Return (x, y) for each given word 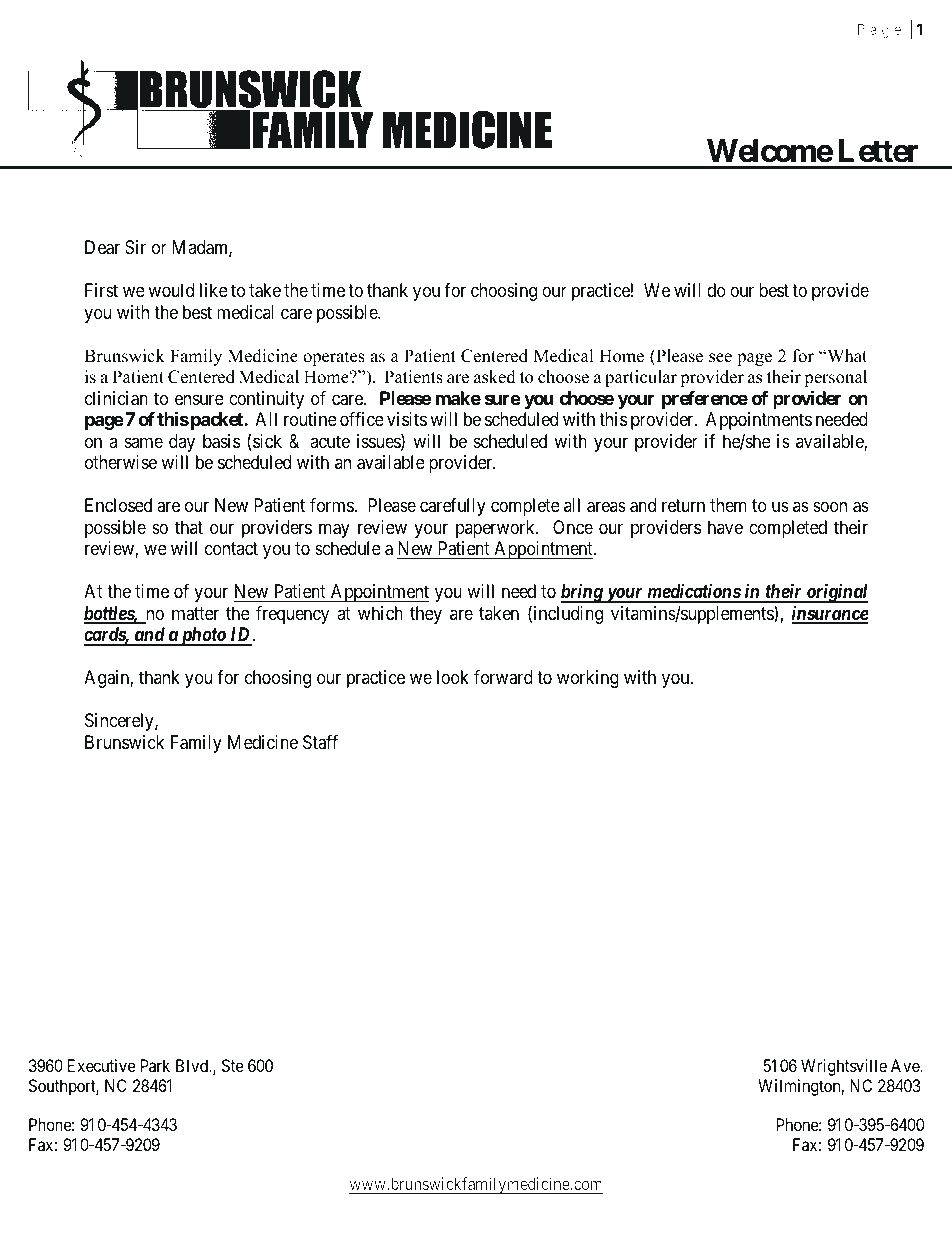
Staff (320, 742)
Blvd (193, 1065)
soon (830, 507)
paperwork (496, 529)
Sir (135, 247)
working (588, 679)
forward (503, 677)
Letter (879, 151)
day (182, 443)
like (214, 290)
